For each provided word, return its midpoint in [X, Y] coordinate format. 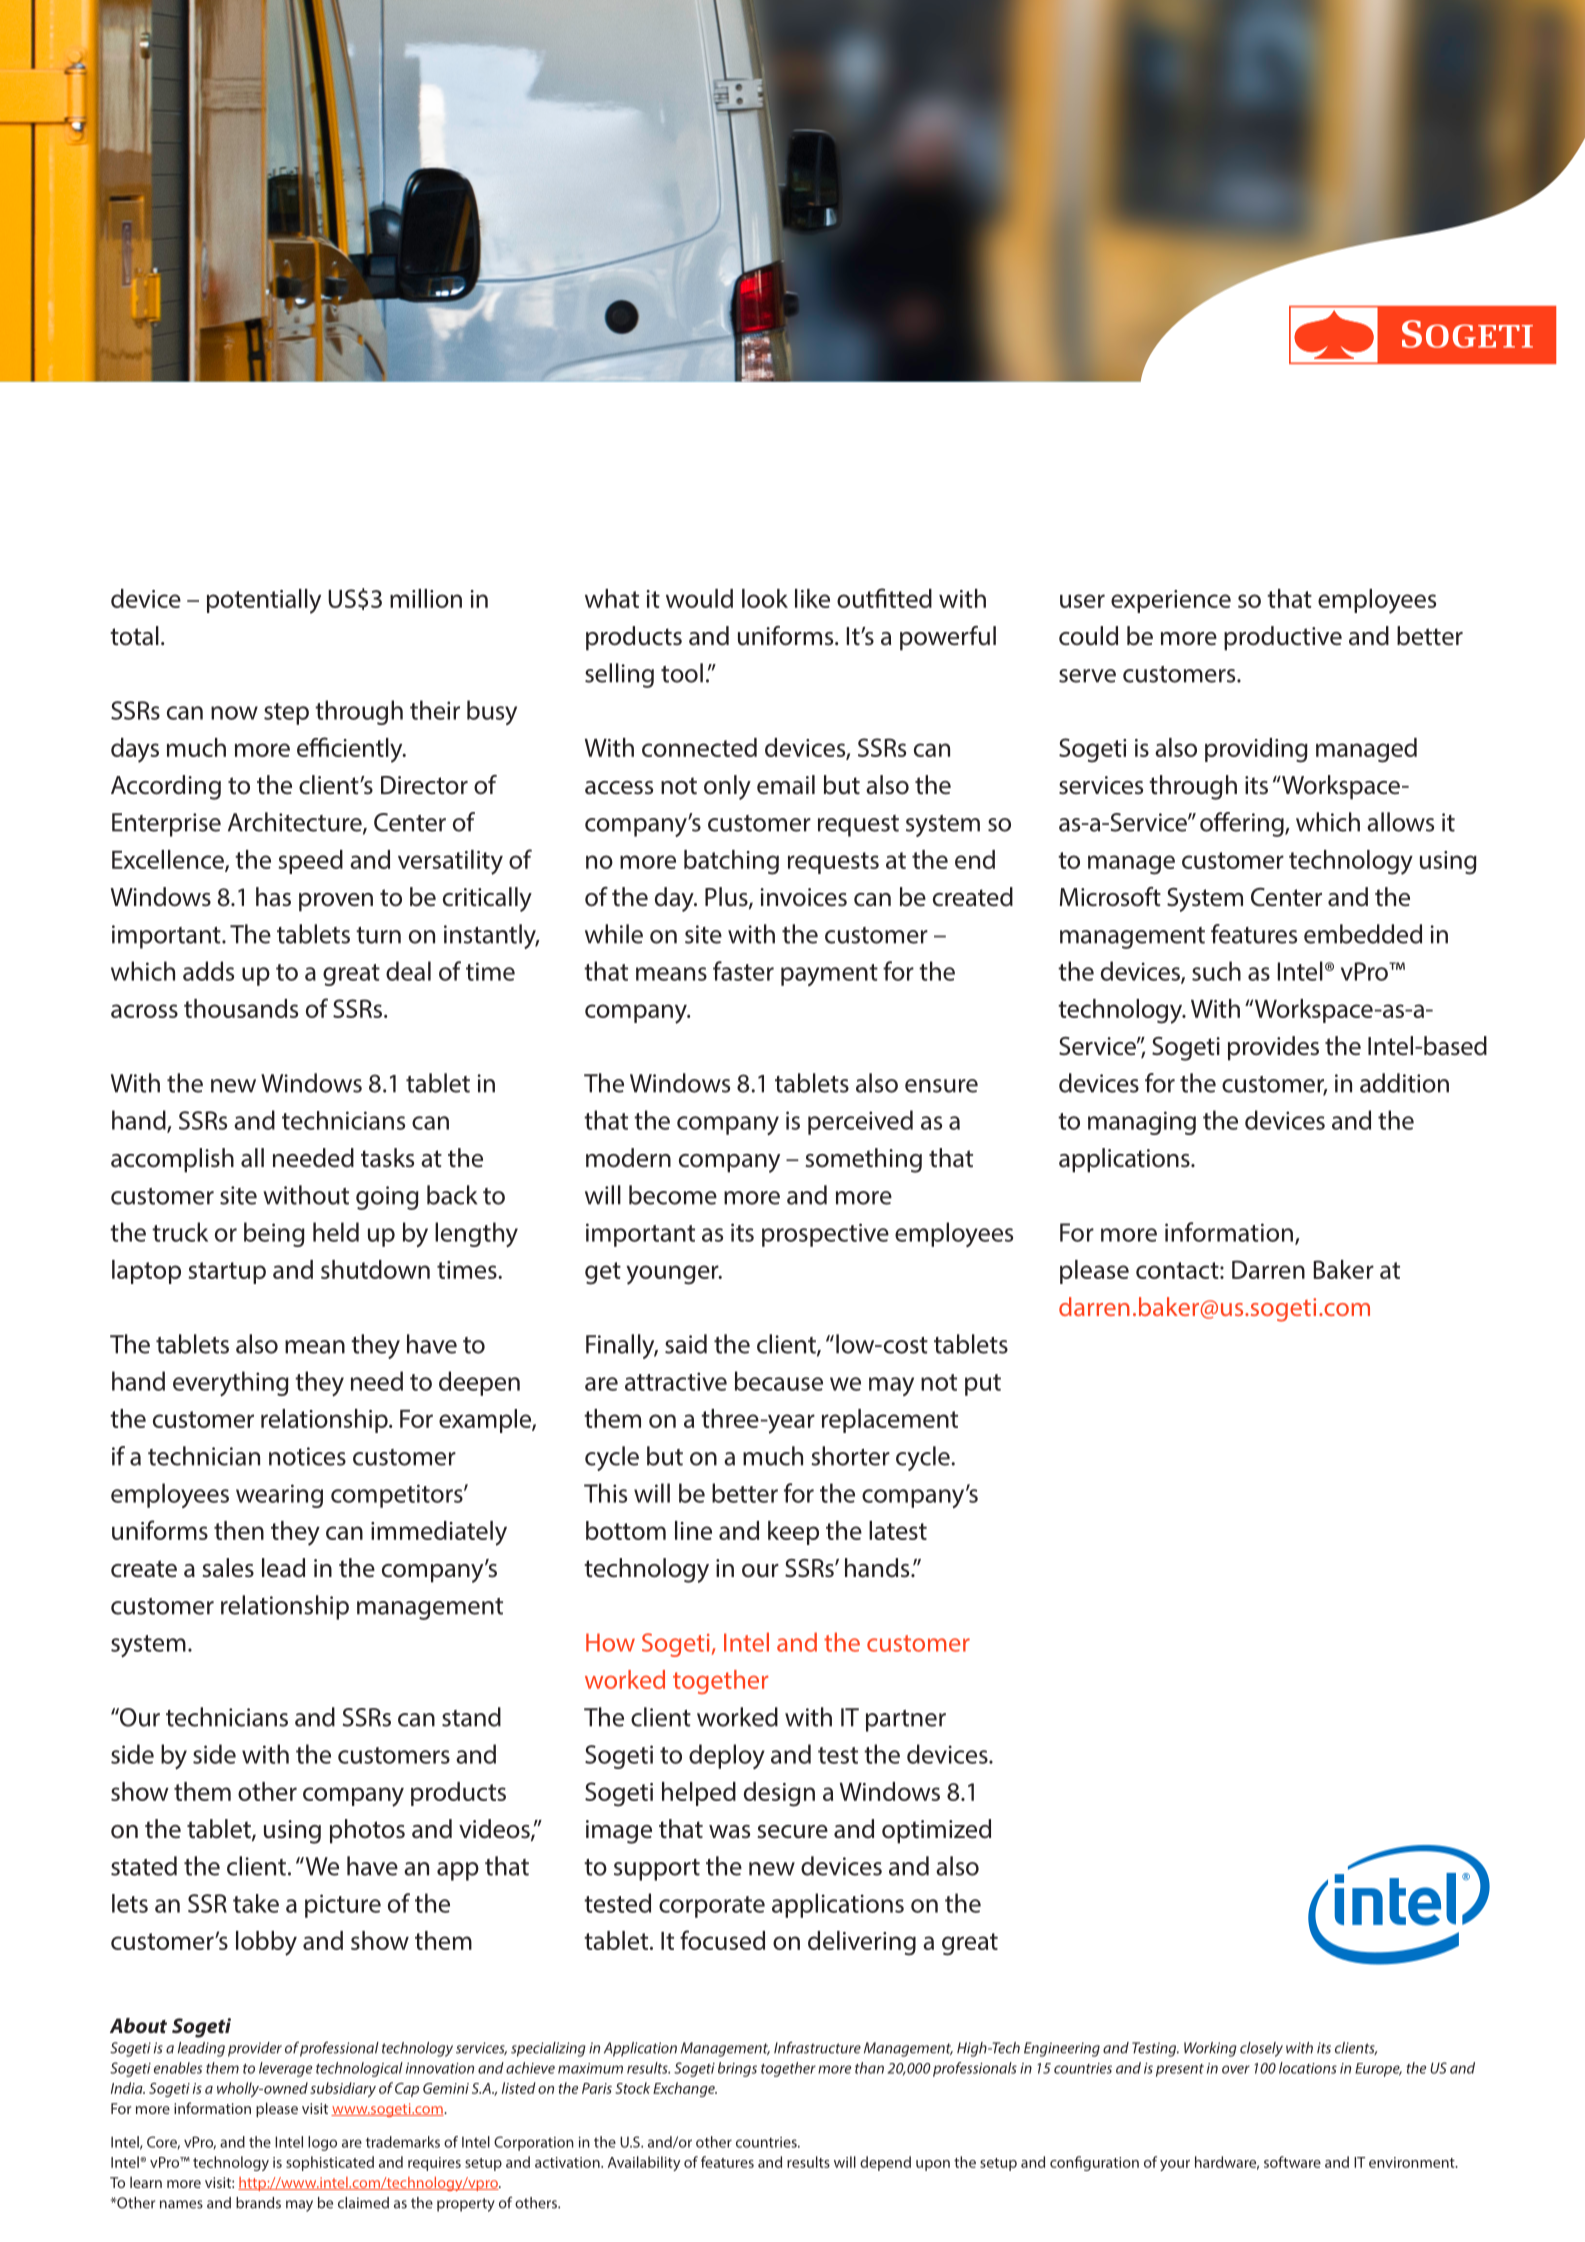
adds [208, 971]
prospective [825, 1235]
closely [1261, 2049]
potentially [264, 601]
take [256, 1903]
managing [1142, 1123]
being [274, 1234]
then [239, 1530]
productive [1283, 638]
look [765, 598]
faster [743, 971]
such [1216, 971]
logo [322, 2143]
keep [793, 1533]
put [983, 1385]
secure [793, 1832]
